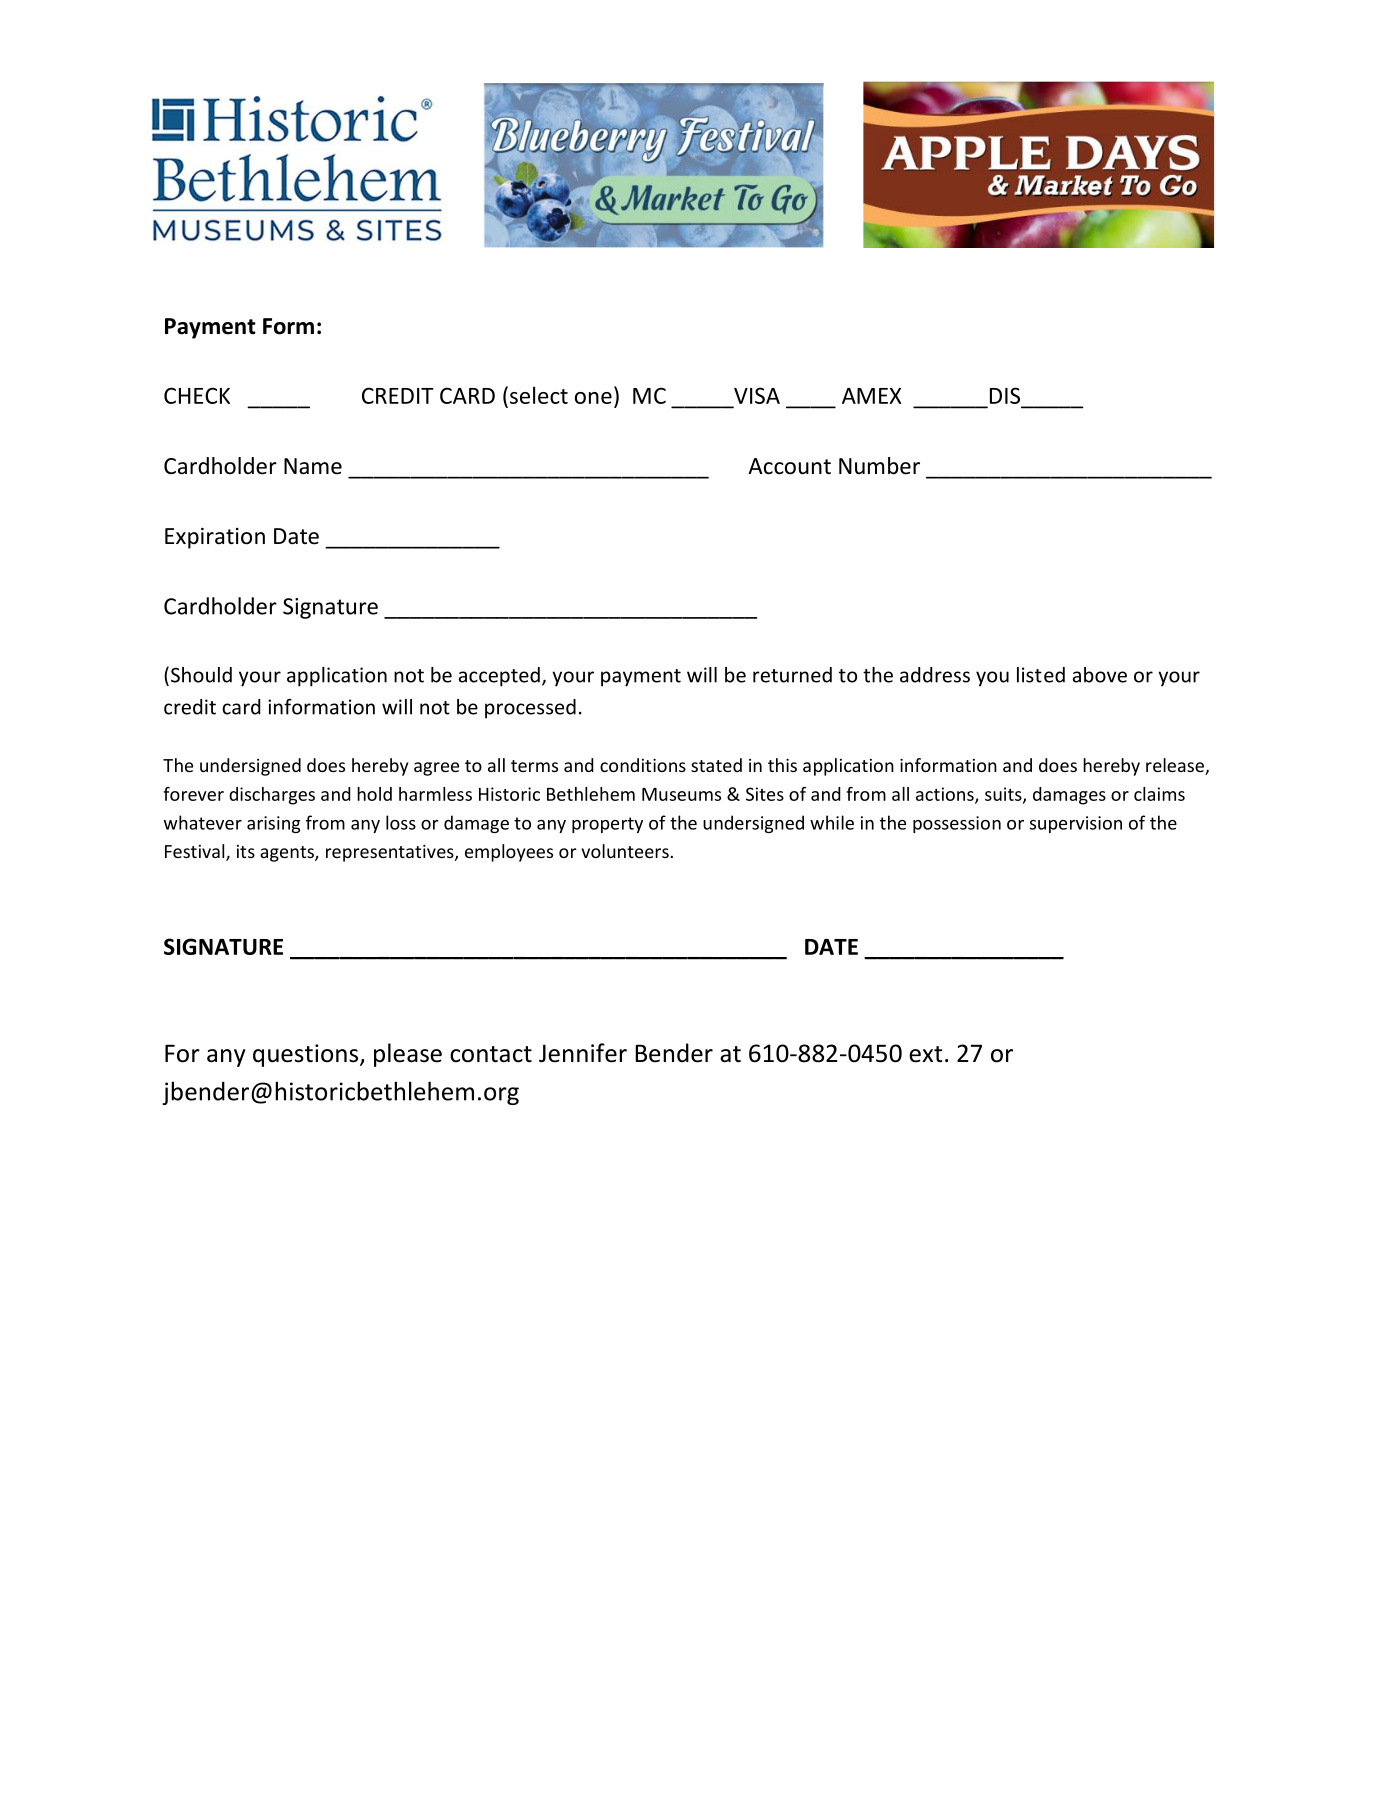 The height and width of the document is (1796, 1388). What do you see at coordinates (436, 769) in the document?
I see `agree` at bounding box center [436, 769].
